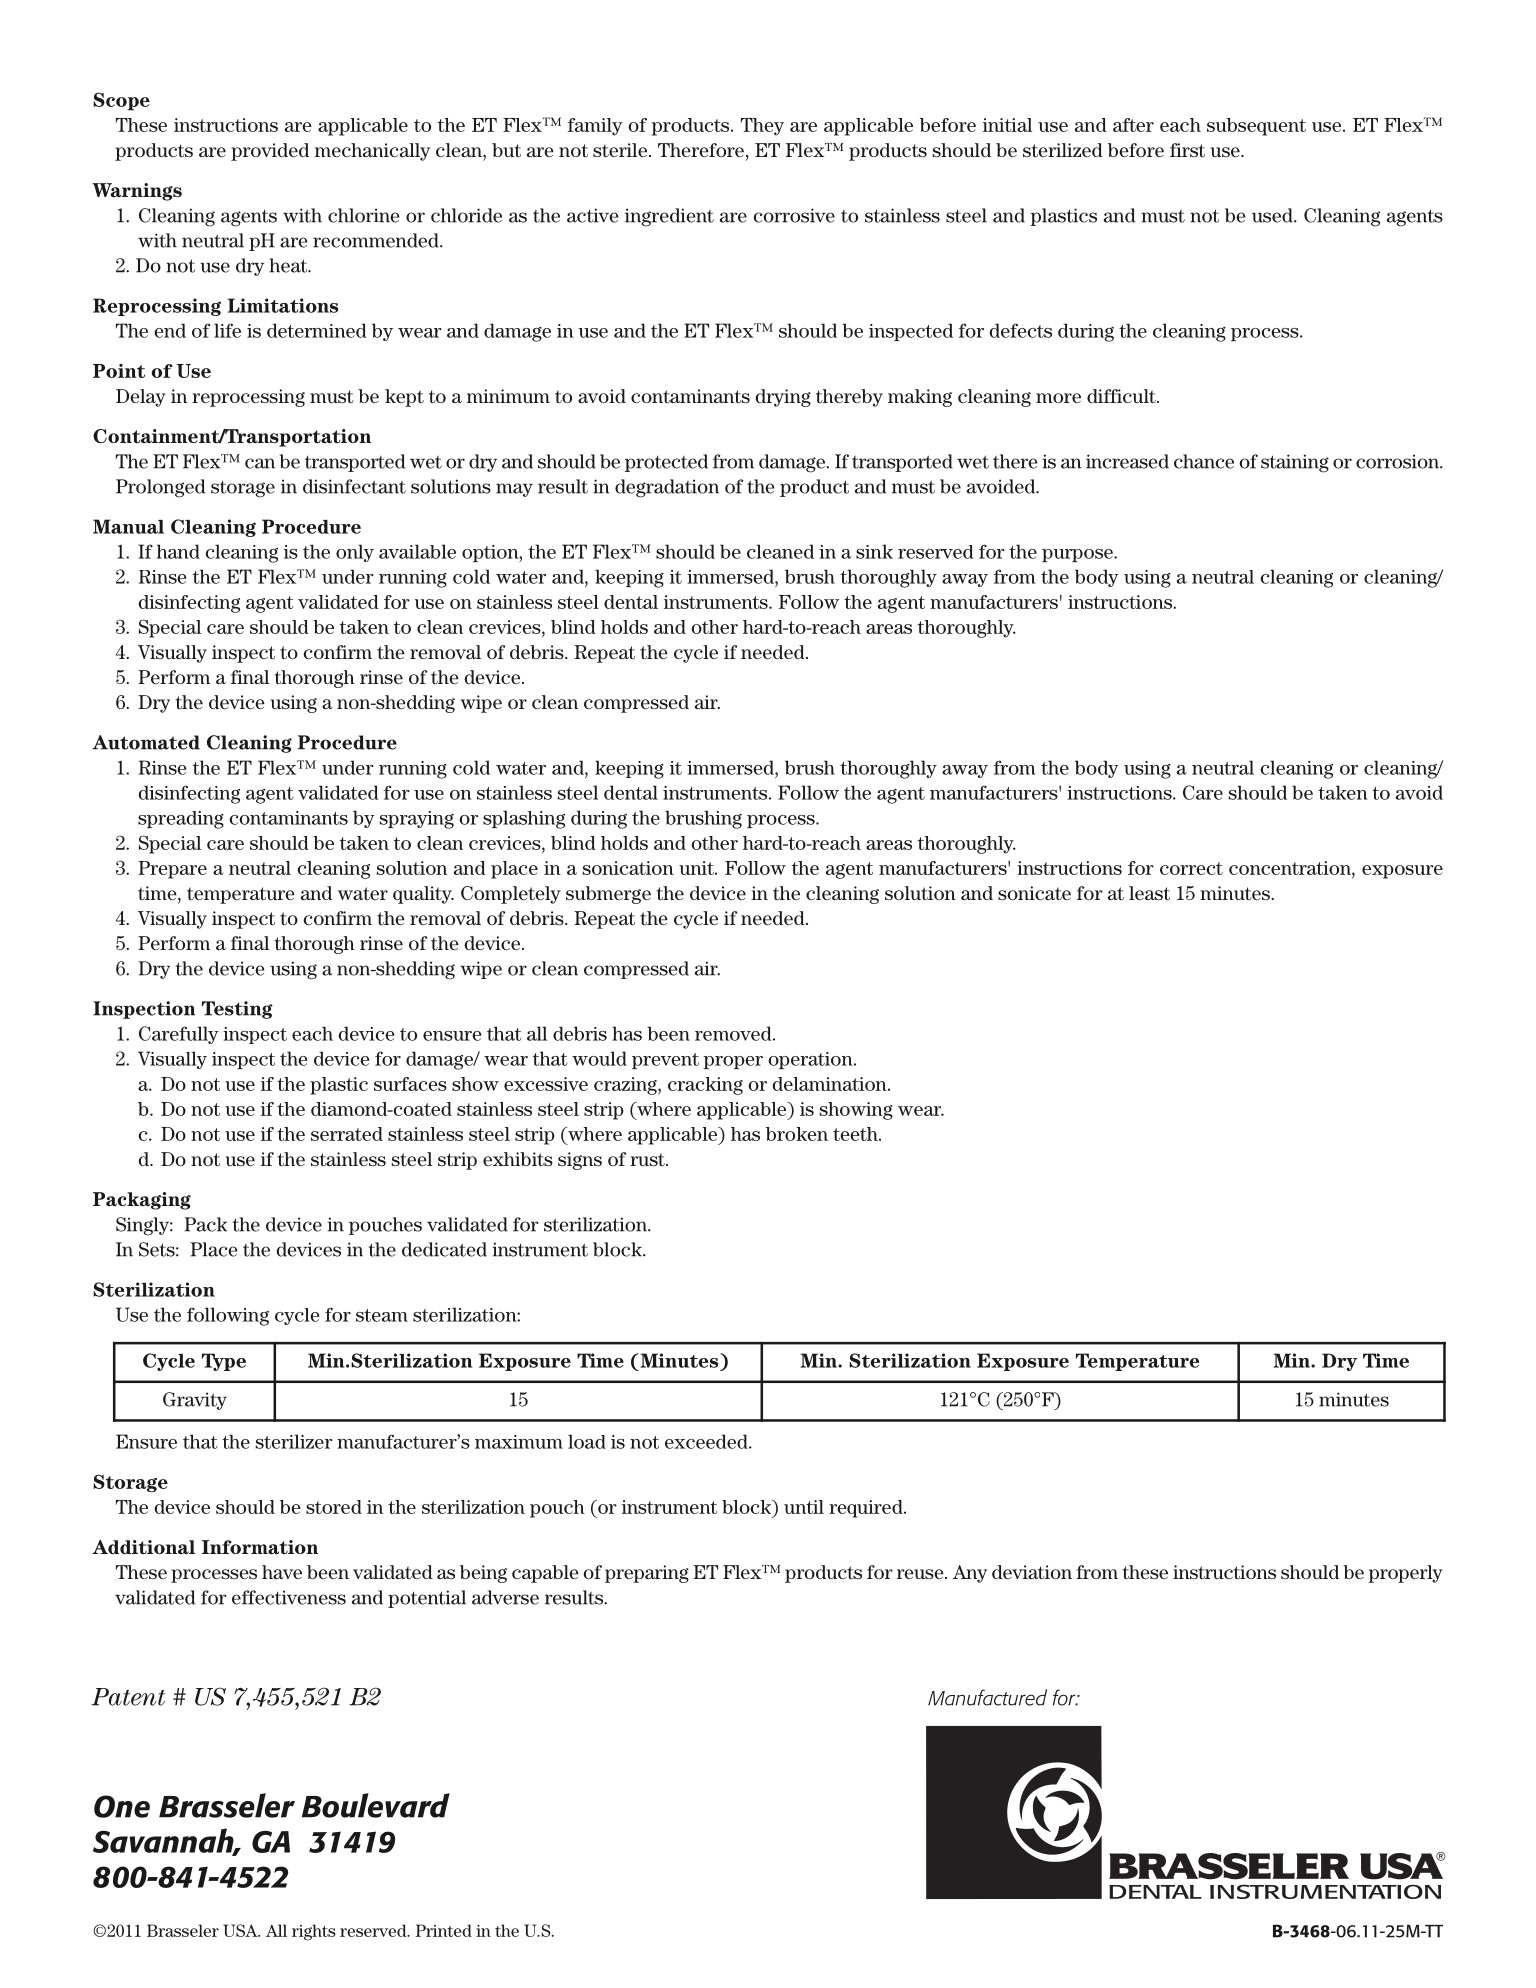 The height and width of the screenshot is (1988, 1536). Describe the element at coordinates (1256, 127) in the screenshot. I see `subsequent` at that location.
